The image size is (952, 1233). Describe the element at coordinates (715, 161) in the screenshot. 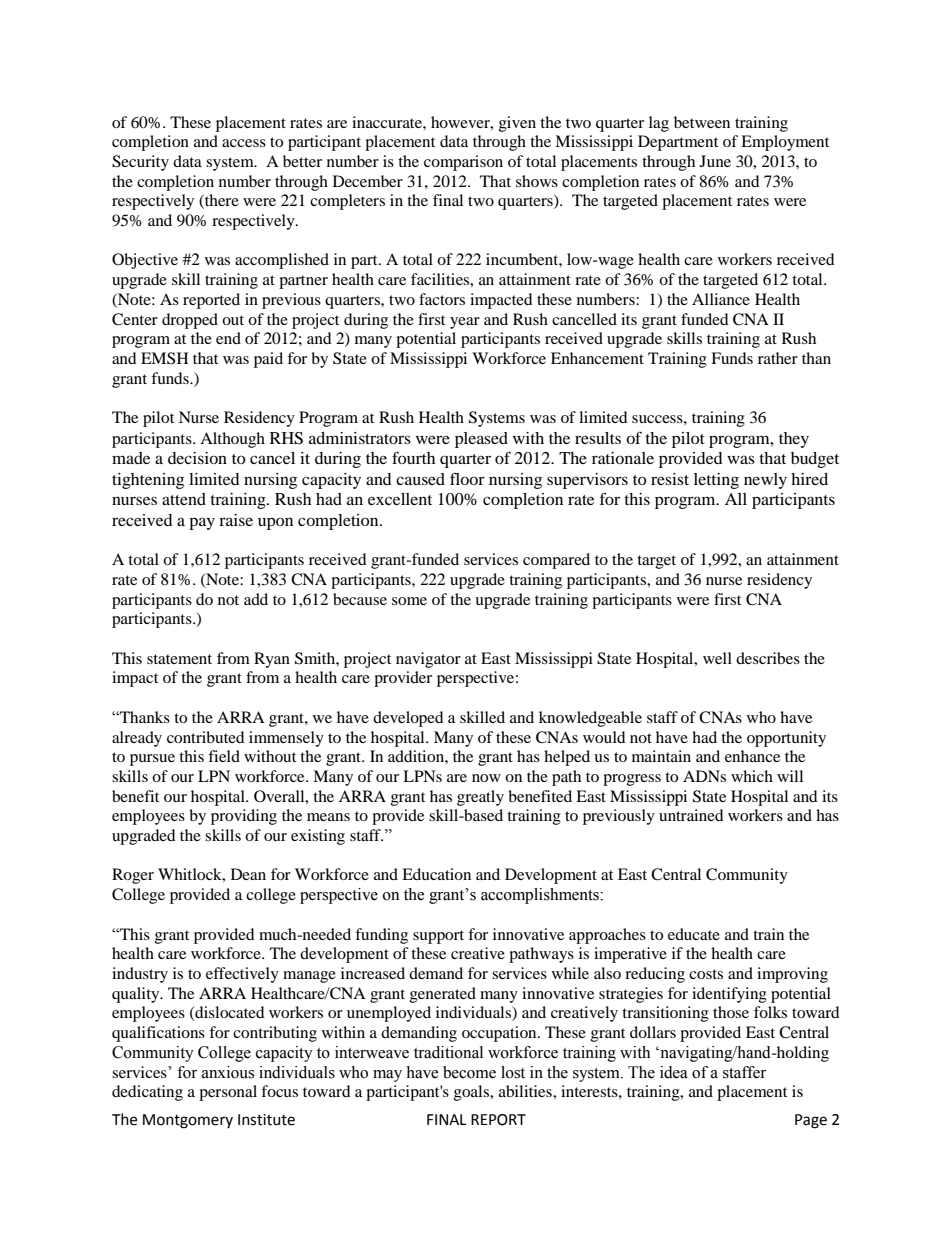

I see `June` at that location.
